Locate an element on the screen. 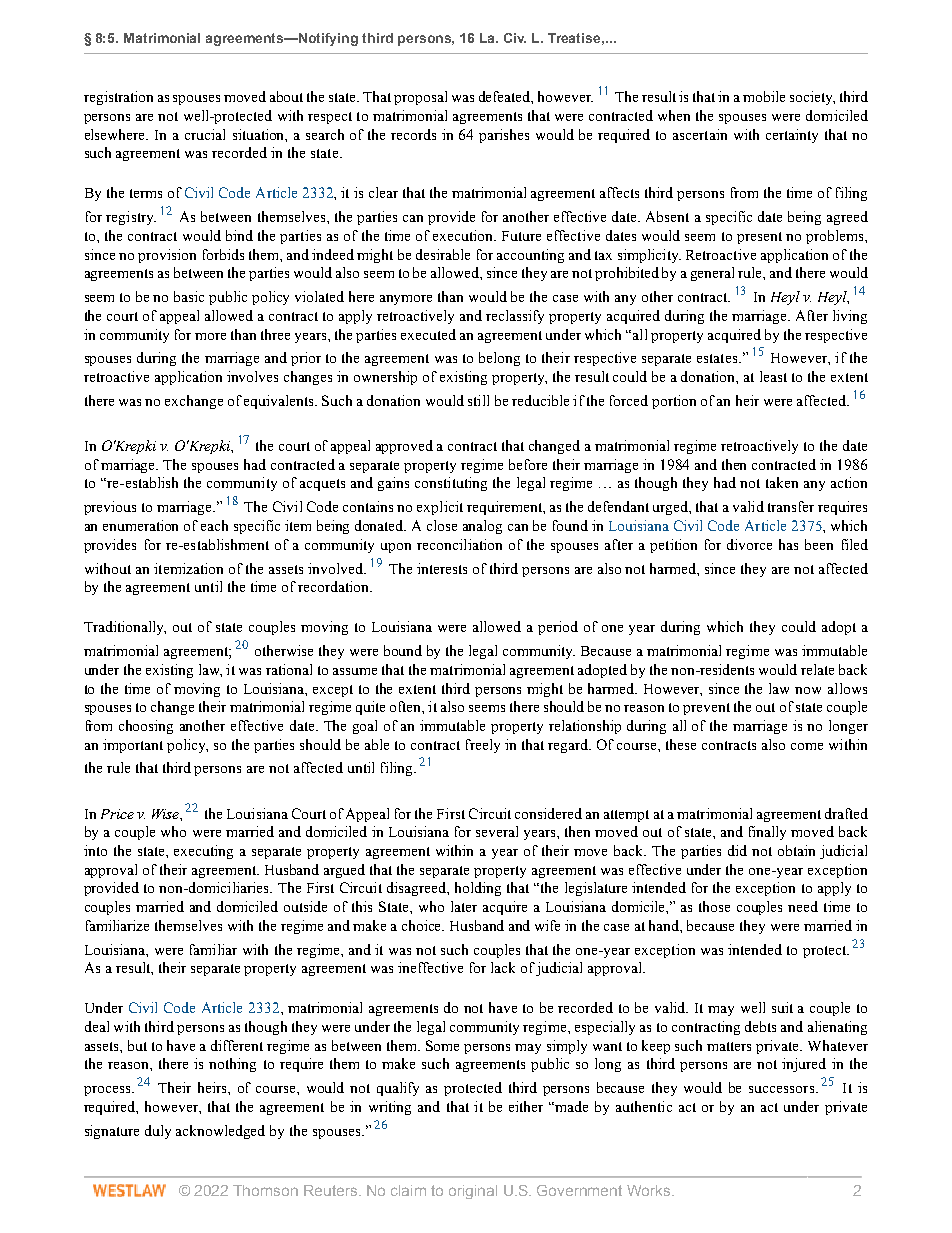 This screenshot has width=952, height=1233. relate is located at coordinates (817, 669).
